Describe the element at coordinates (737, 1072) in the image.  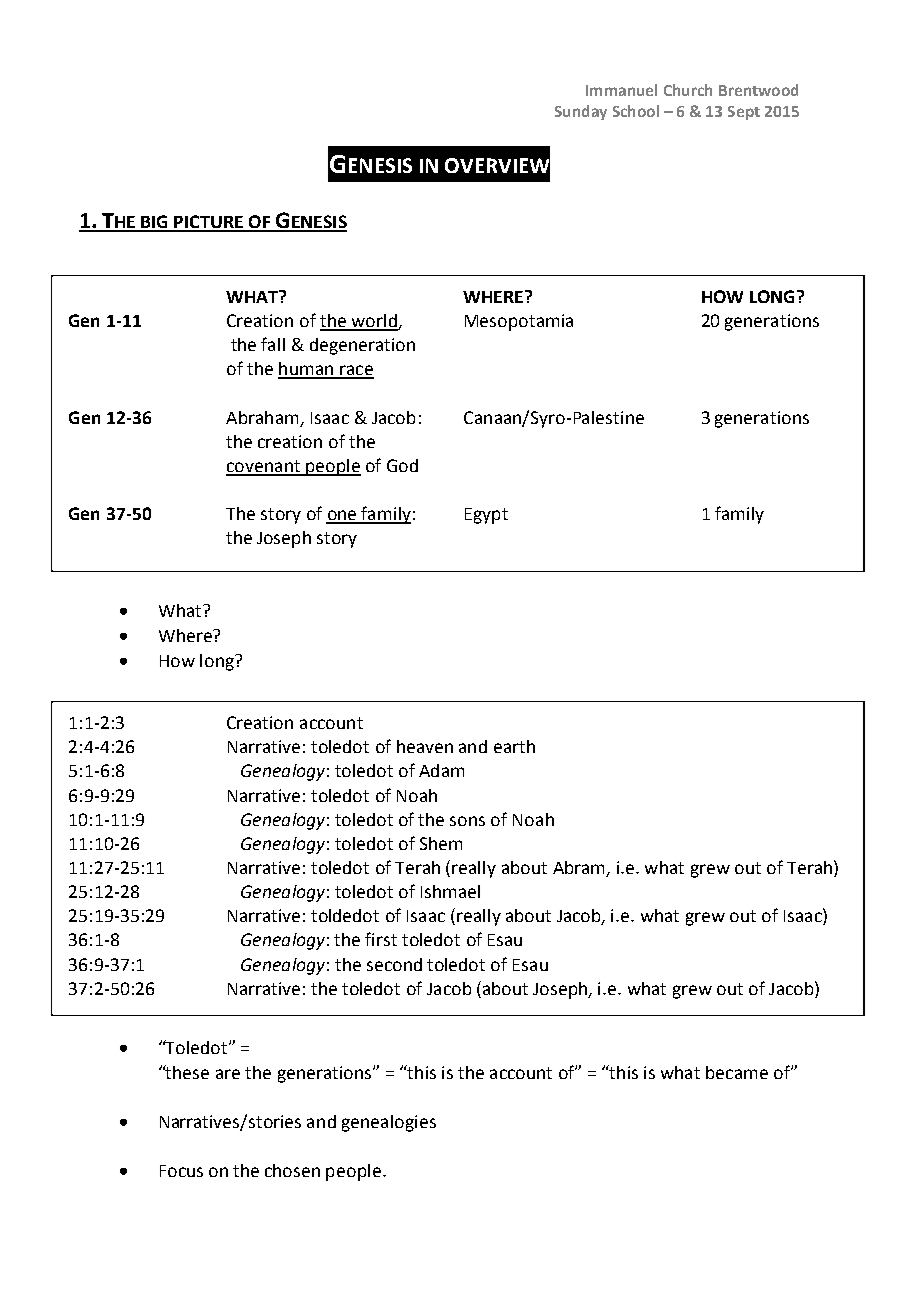
I see `became` at that location.
